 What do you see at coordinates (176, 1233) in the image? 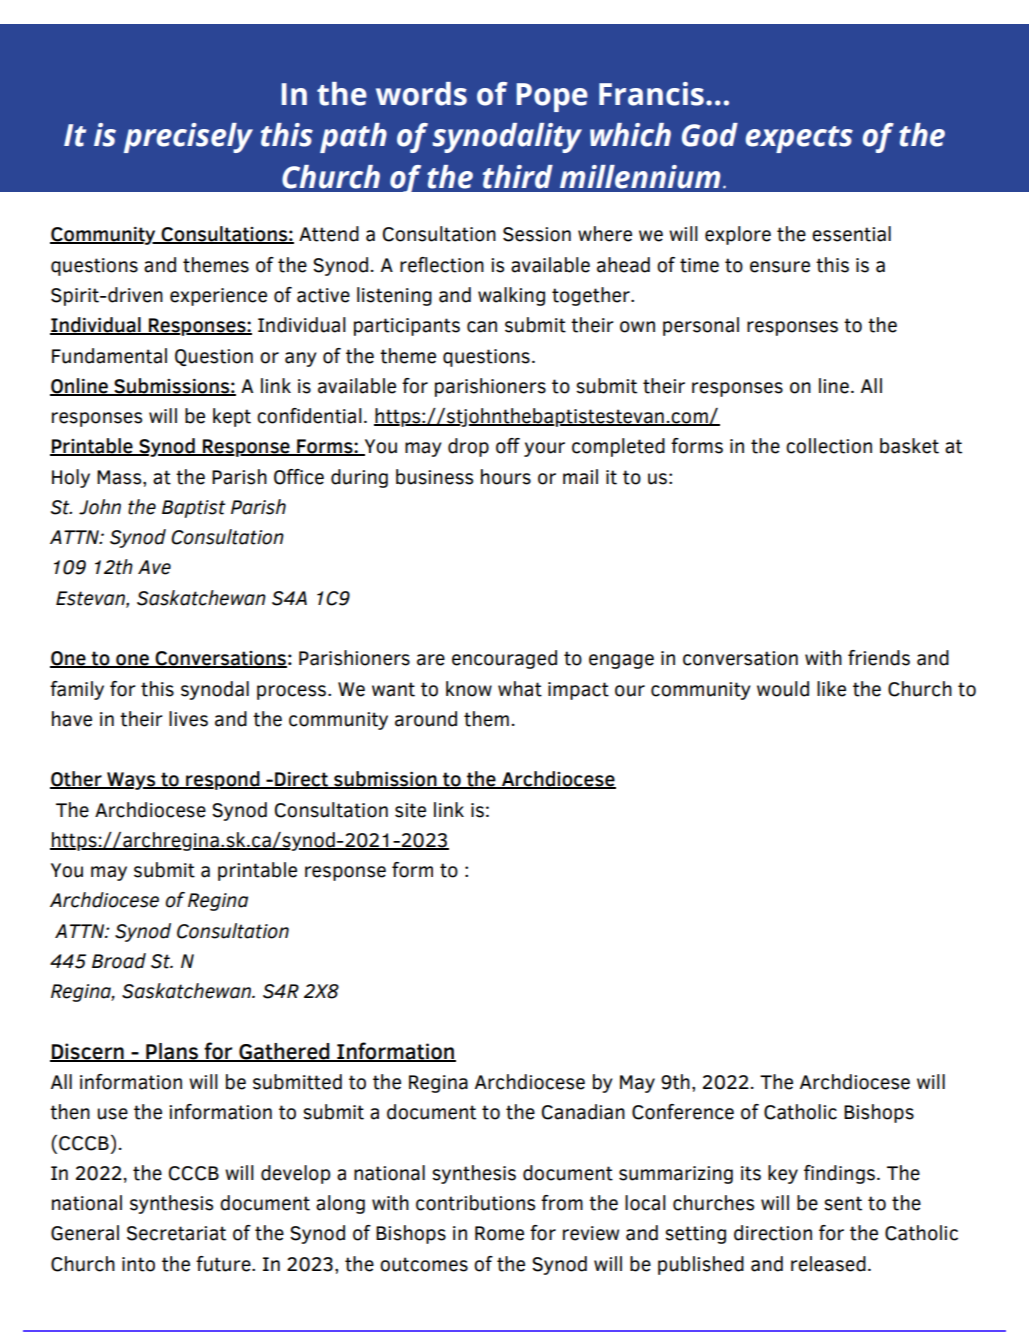
I see `Secretariat` at bounding box center [176, 1233].
